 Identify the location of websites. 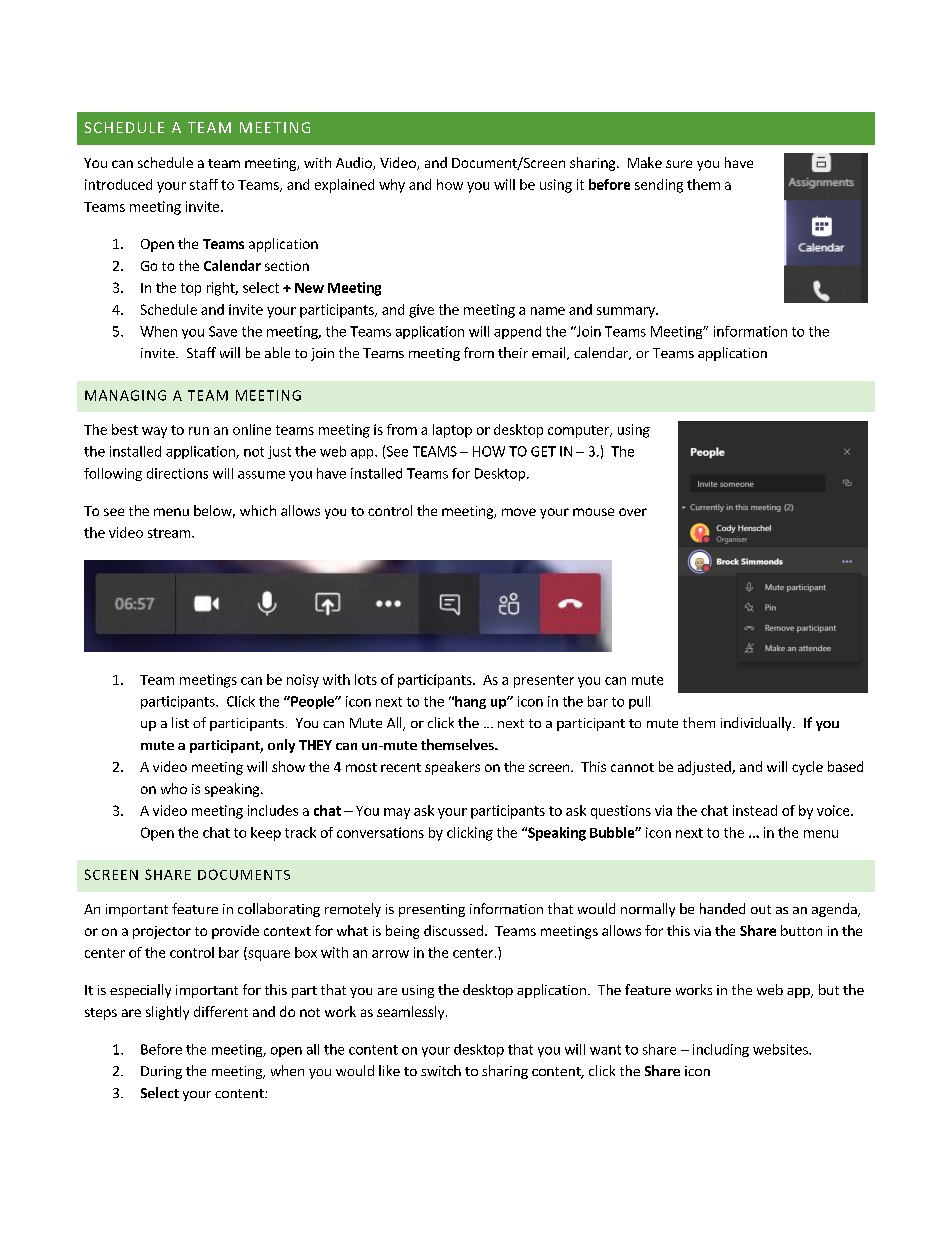
(781, 1049).
